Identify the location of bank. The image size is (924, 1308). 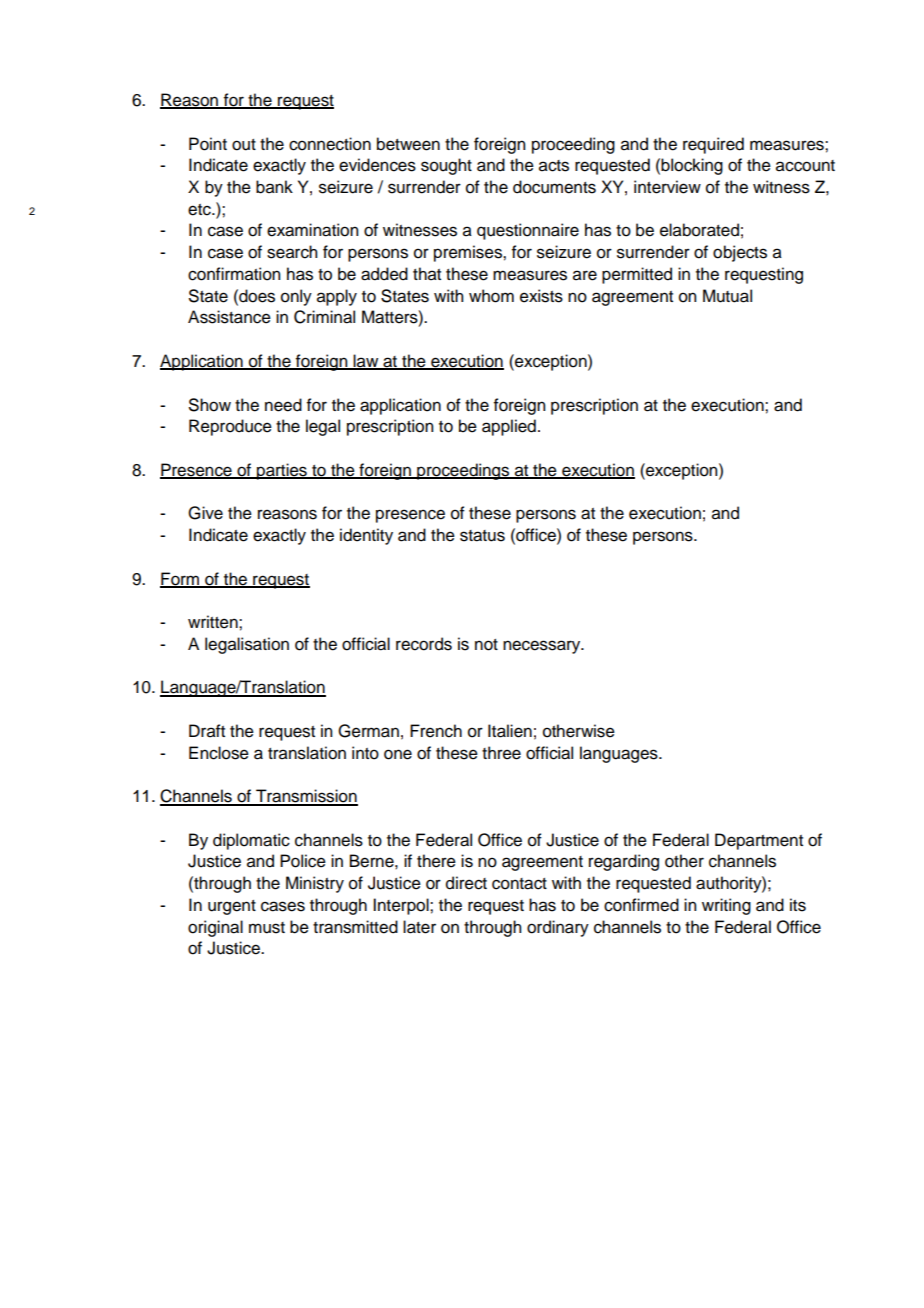
(274, 187).
